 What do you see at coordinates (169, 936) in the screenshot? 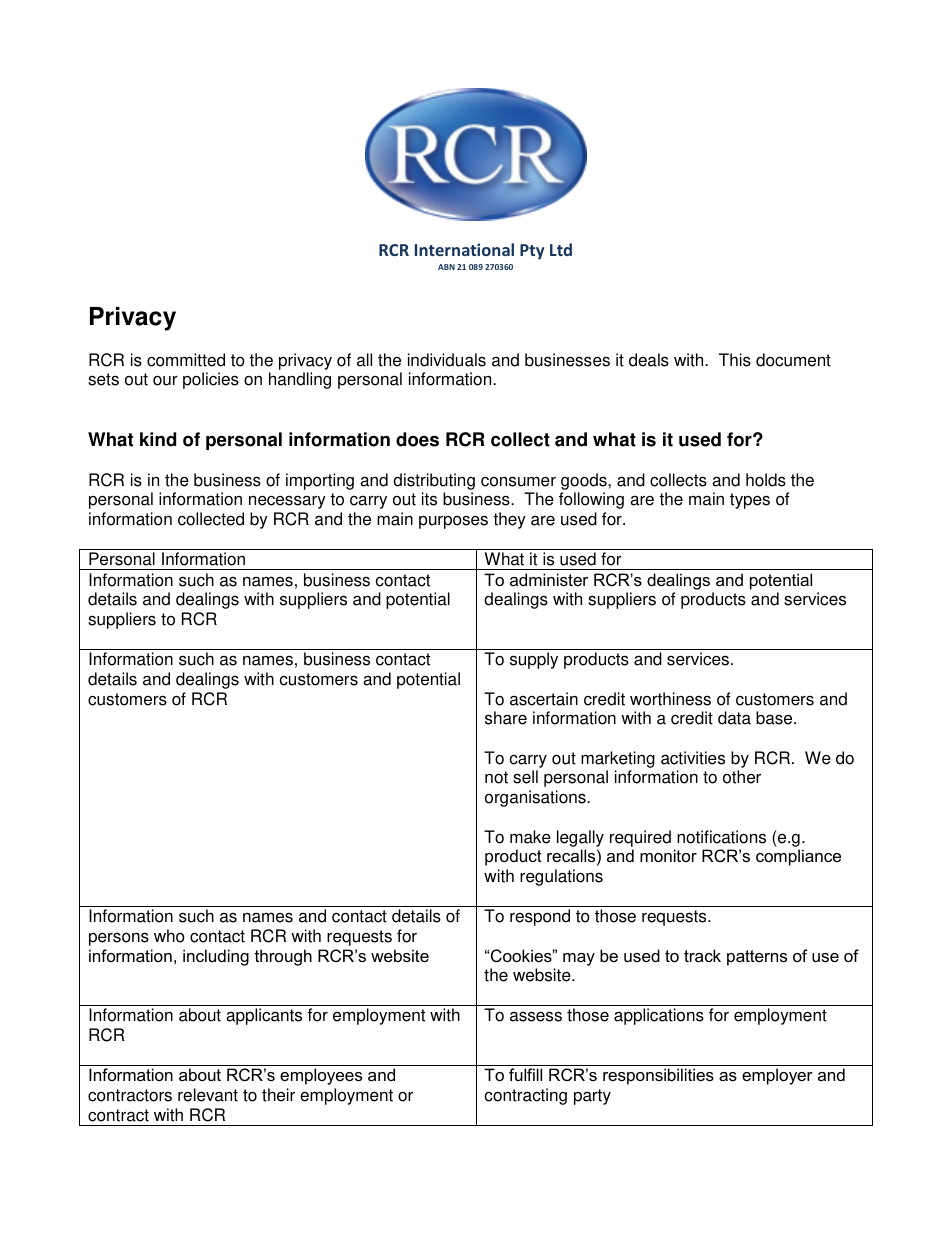
I see `who` at bounding box center [169, 936].
